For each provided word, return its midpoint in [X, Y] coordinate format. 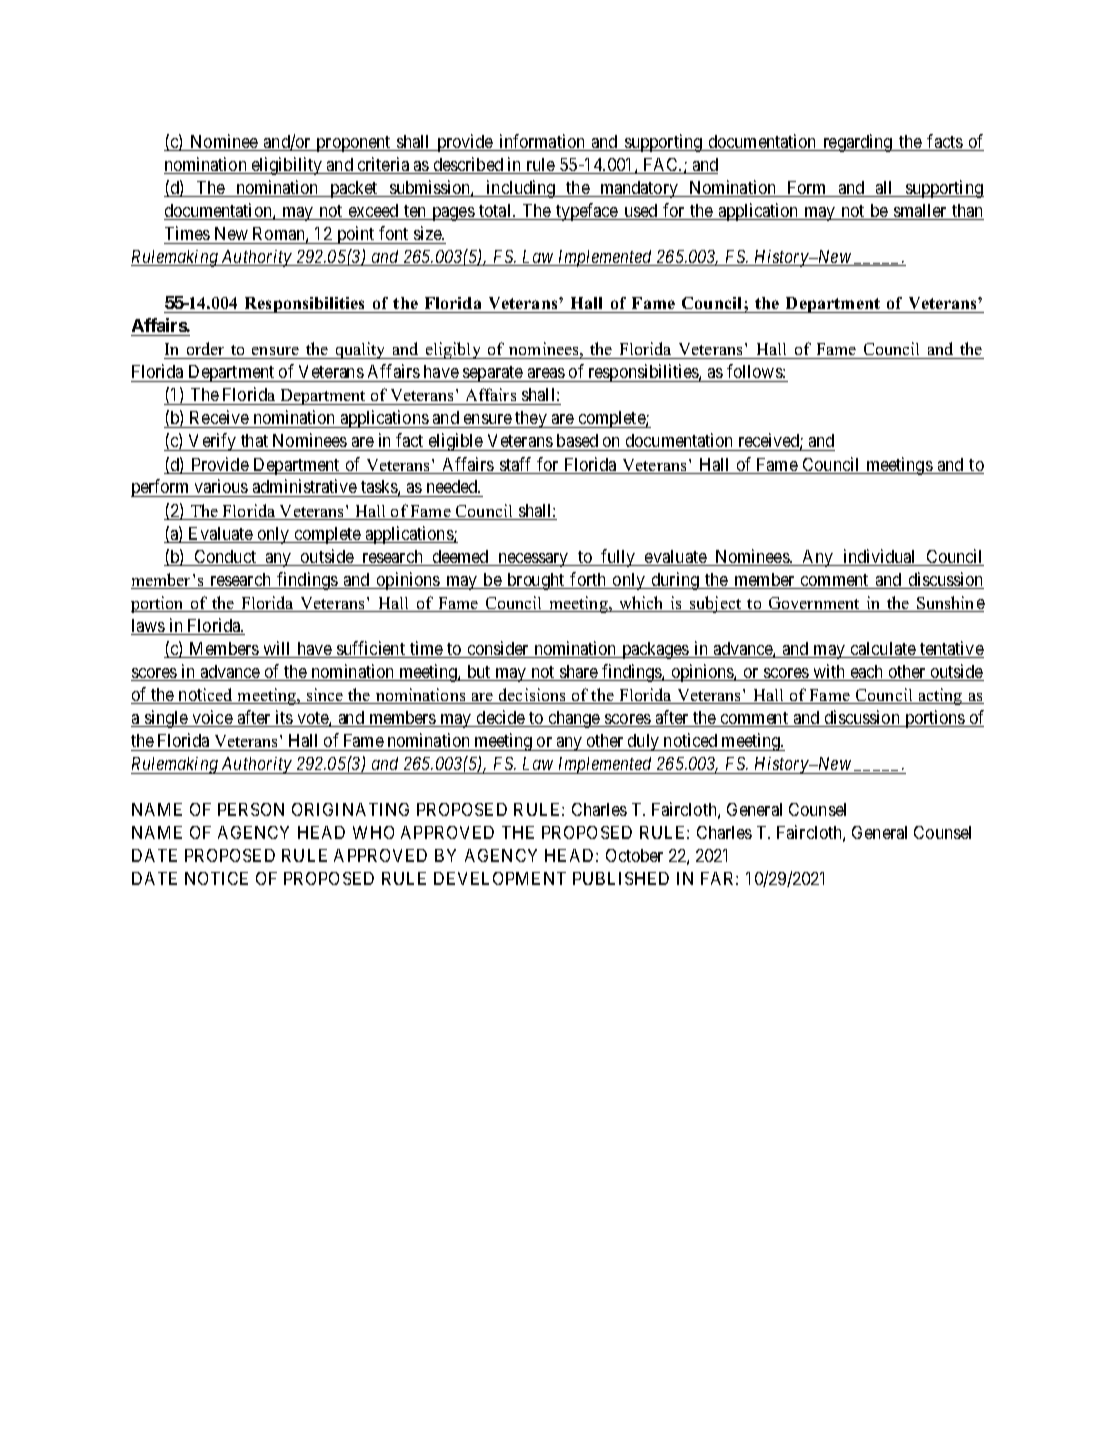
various [221, 488]
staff [516, 465]
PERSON [251, 809]
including [521, 189]
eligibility [287, 166]
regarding [858, 143]
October [634, 855]
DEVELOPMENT [500, 878]
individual [880, 557]
